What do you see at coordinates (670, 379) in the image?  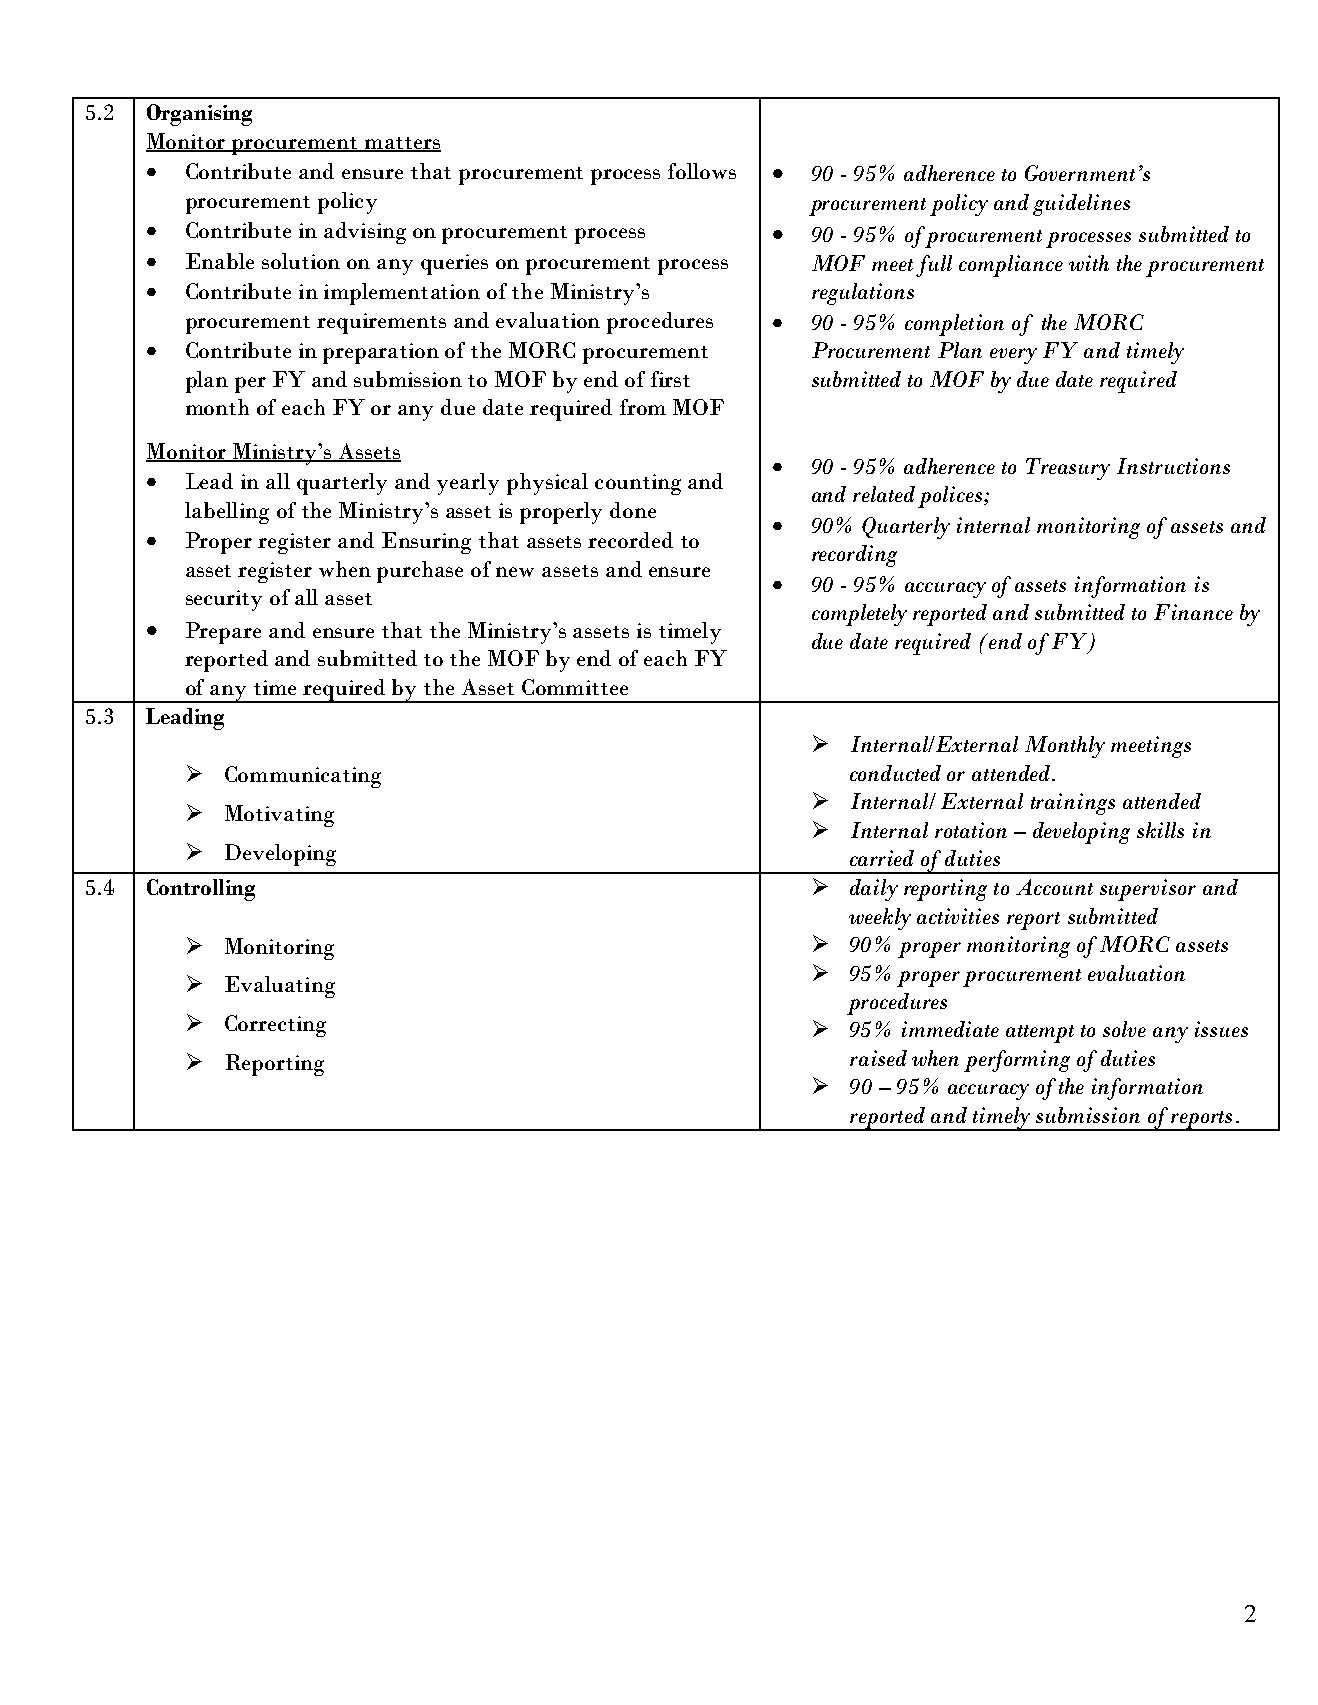 I see `first` at bounding box center [670, 379].
